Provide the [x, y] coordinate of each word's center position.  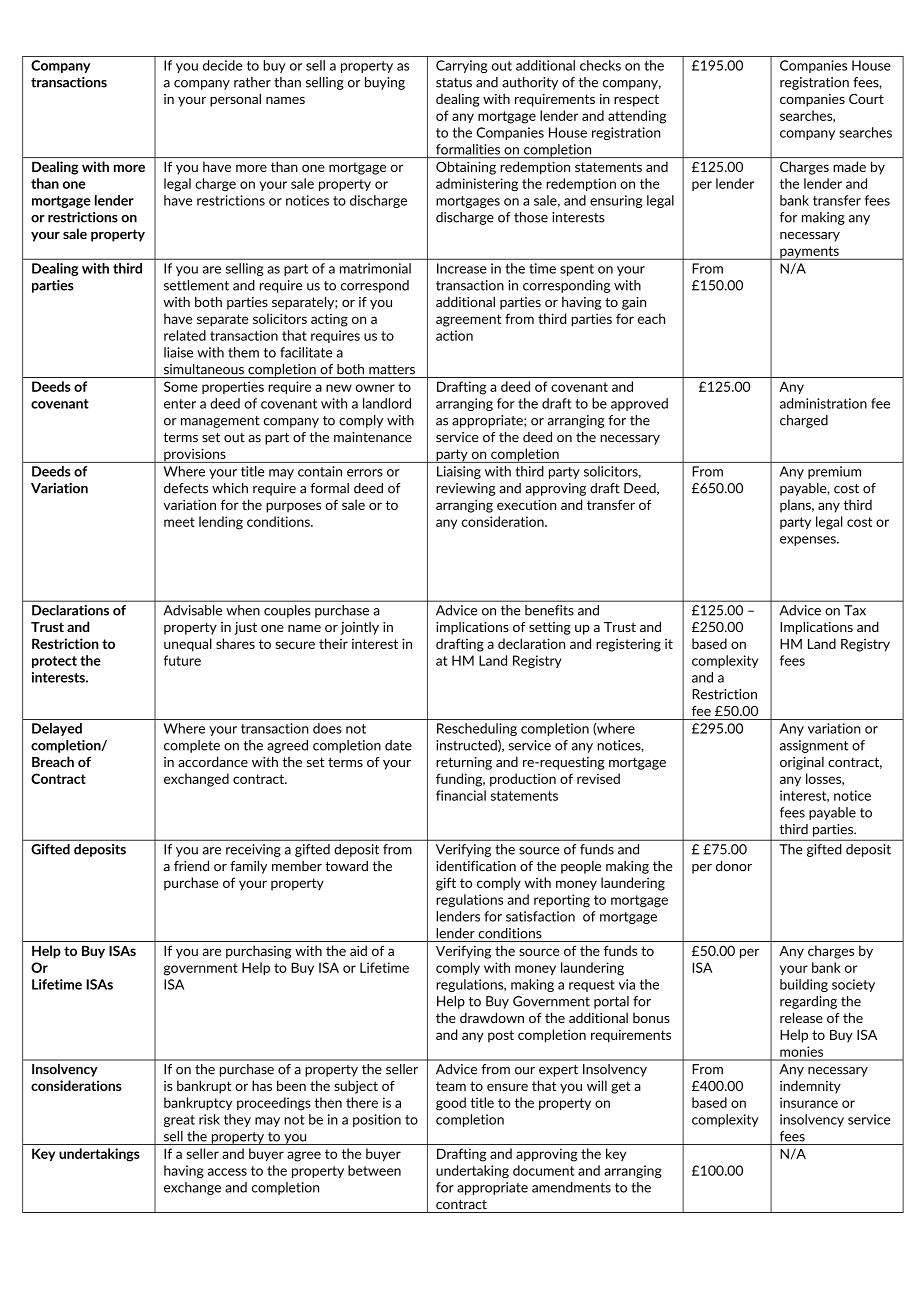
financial [461, 795]
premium [834, 472]
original [802, 763]
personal [235, 100]
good [451, 1104]
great [179, 1121]
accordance [213, 761]
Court [866, 99]
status [454, 83]
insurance [809, 1102]
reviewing [466, 489]
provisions [195, 455]
